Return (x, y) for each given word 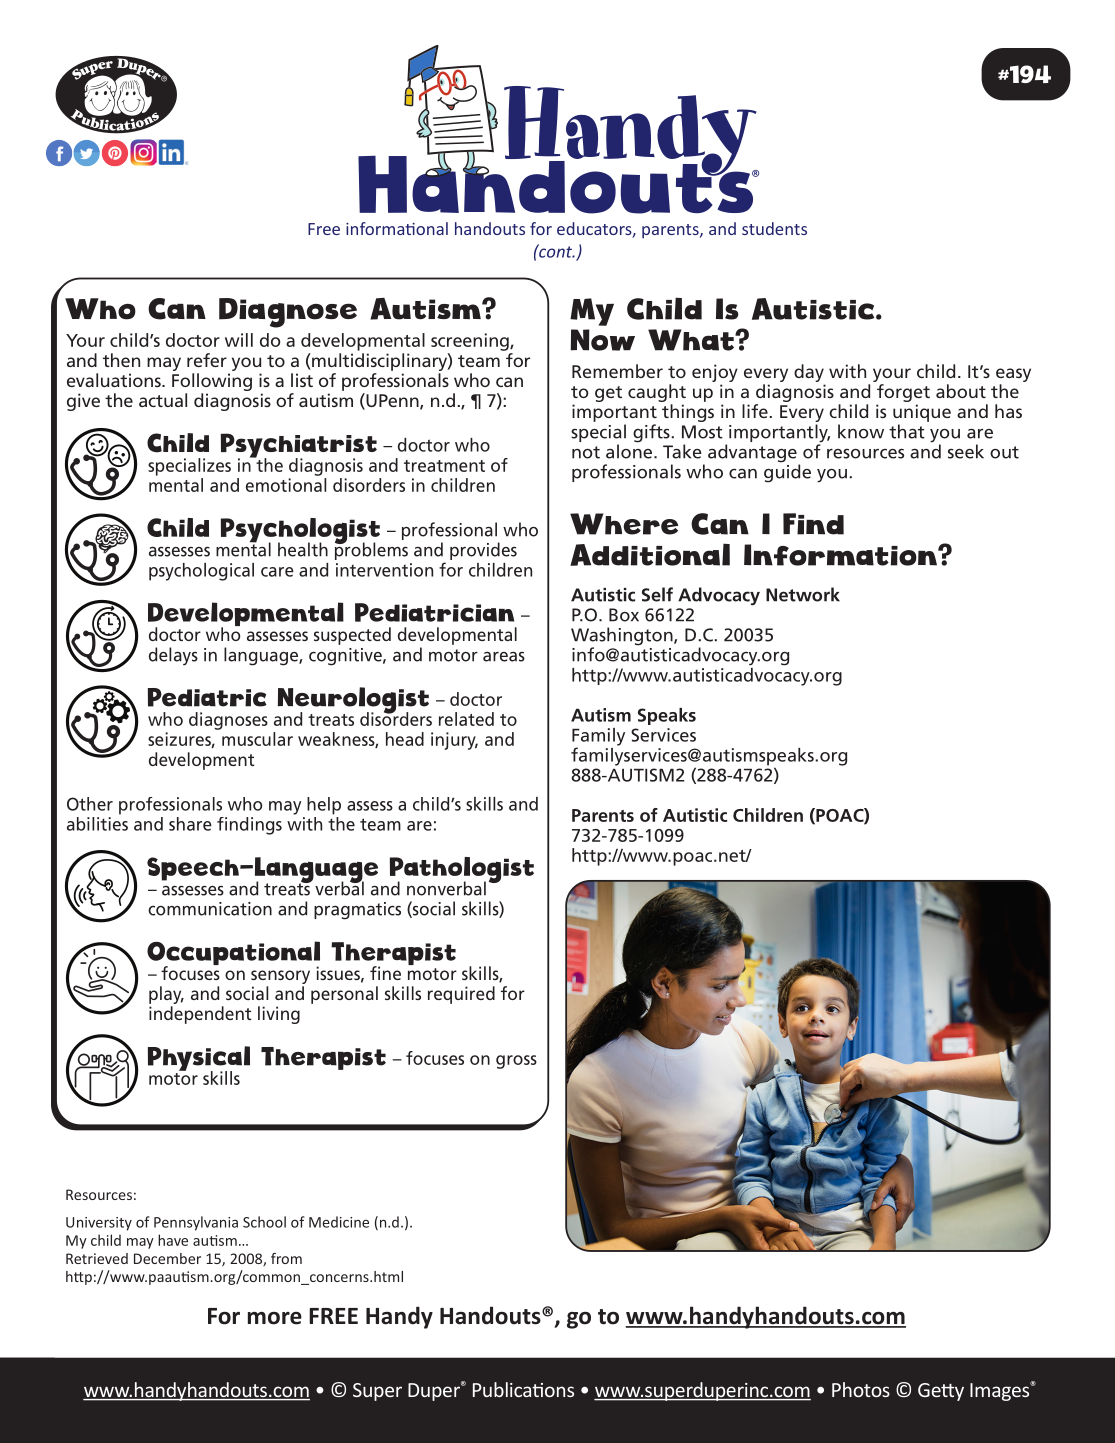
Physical (199, 1059)
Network (803, 594)
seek (966, 451)
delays (173, 656)
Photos (861, 1389)
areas (504, 657)
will (239, 340)
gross (516, 1062)
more (275, 1318)
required (461, 995)
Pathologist (462, 871)
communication (210, 909)
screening (471, 342)
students (774, 228)
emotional (286, 485)
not (586, 452)
